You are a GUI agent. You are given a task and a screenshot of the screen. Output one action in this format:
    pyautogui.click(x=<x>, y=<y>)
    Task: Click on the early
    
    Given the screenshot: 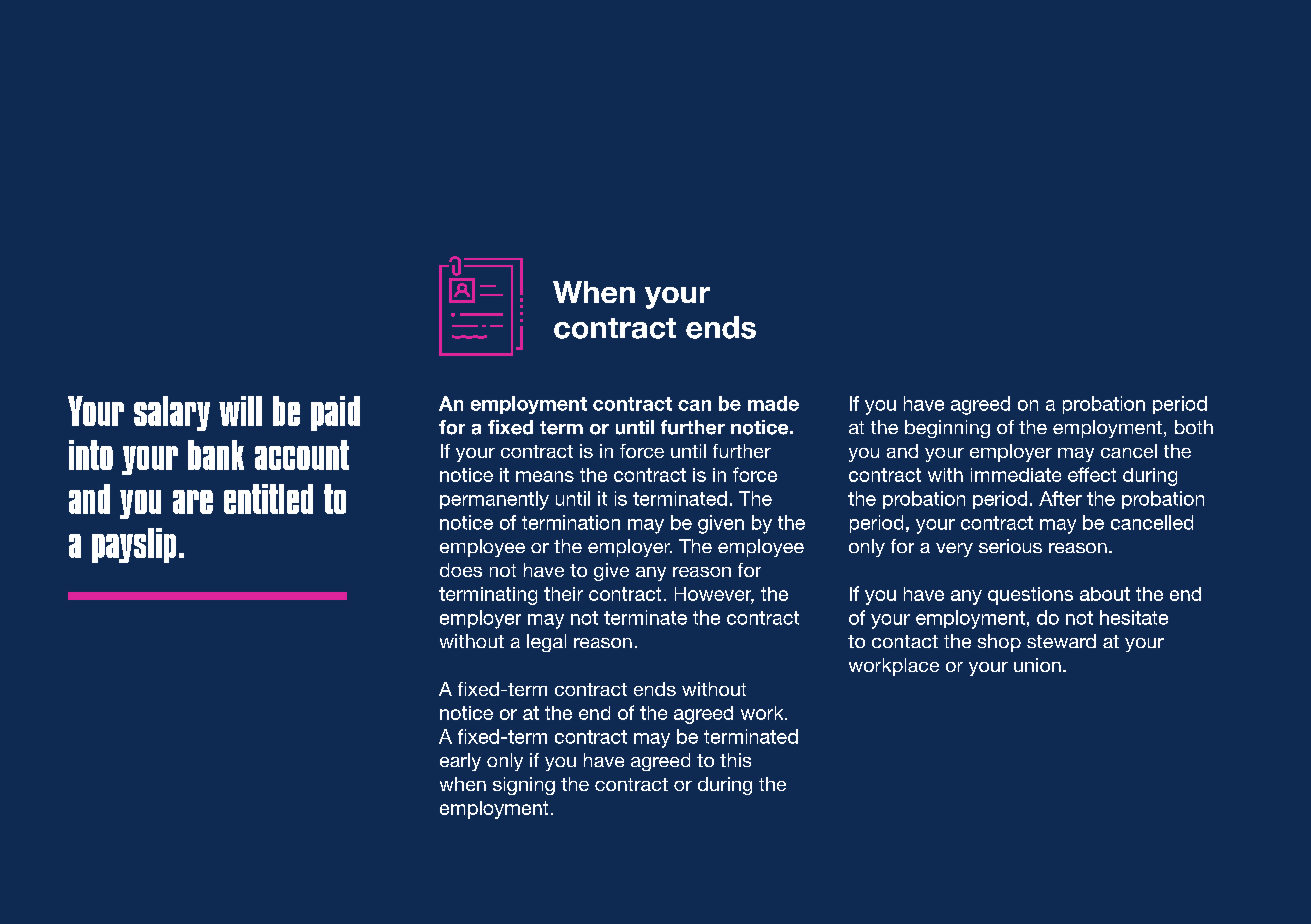 What is the action you would take?
    pyautogui.click(x=460, y=762)
